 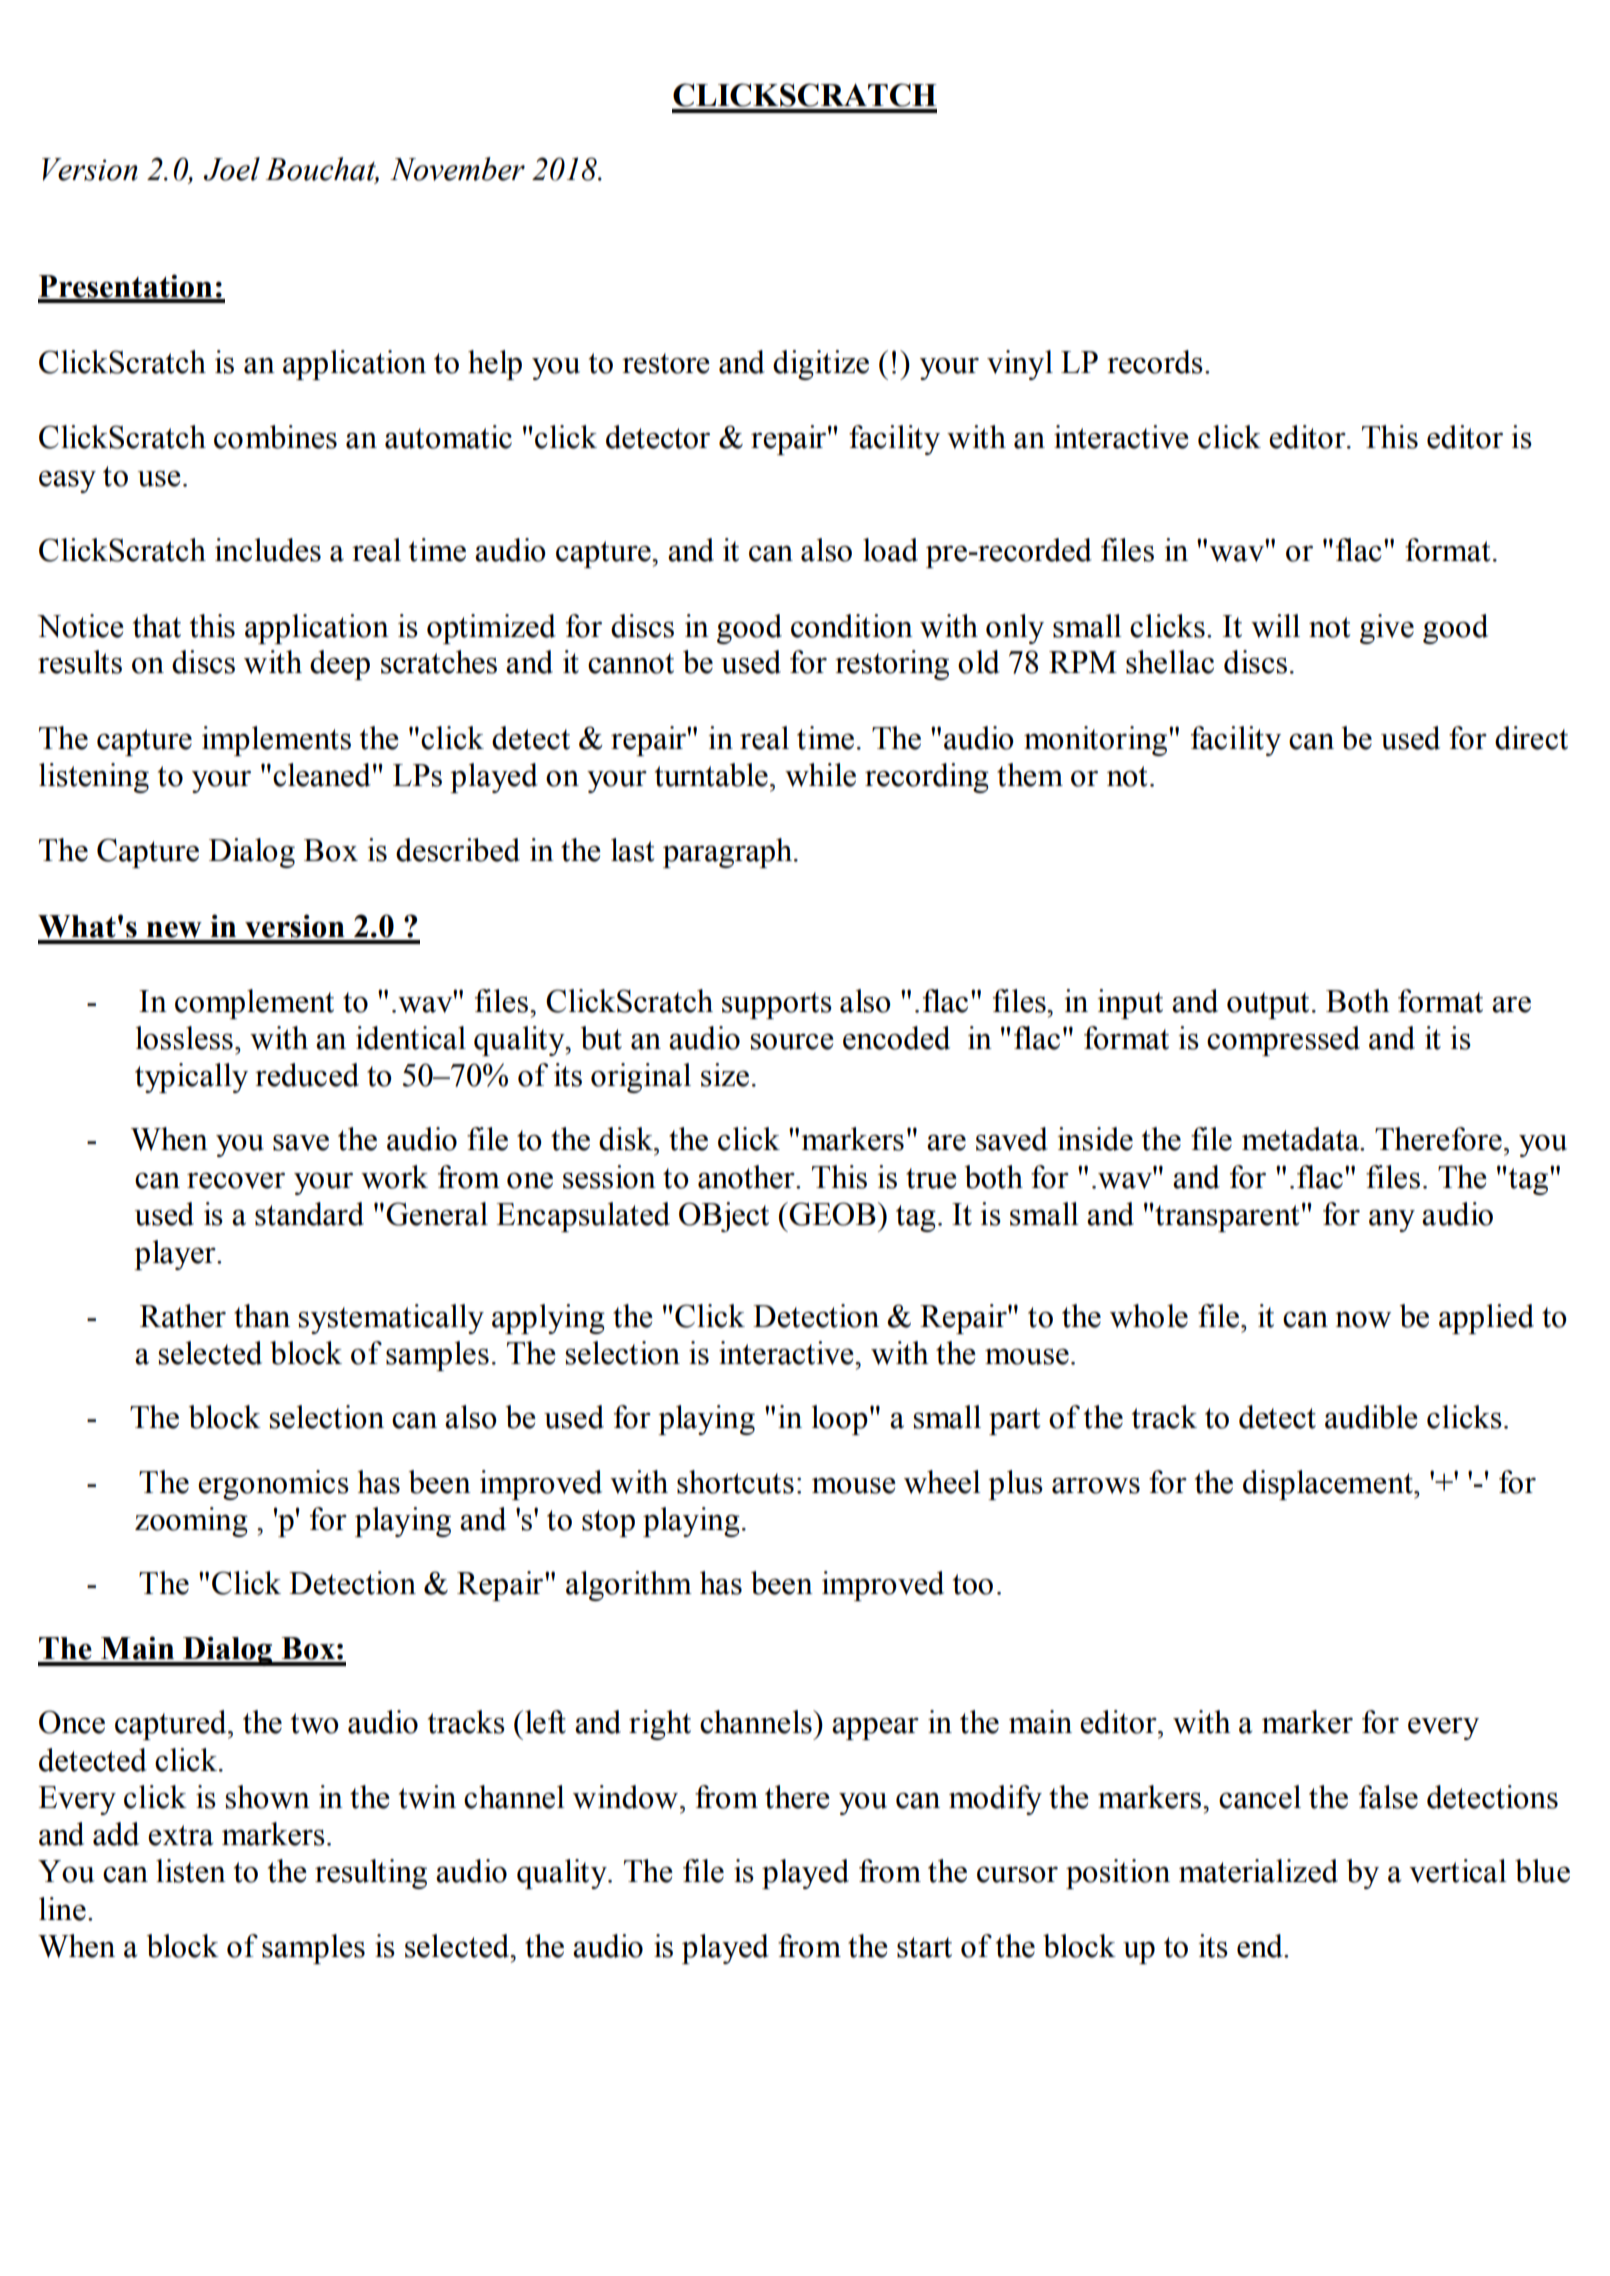 I want to click on digitize, so click(x=821, y=365).
